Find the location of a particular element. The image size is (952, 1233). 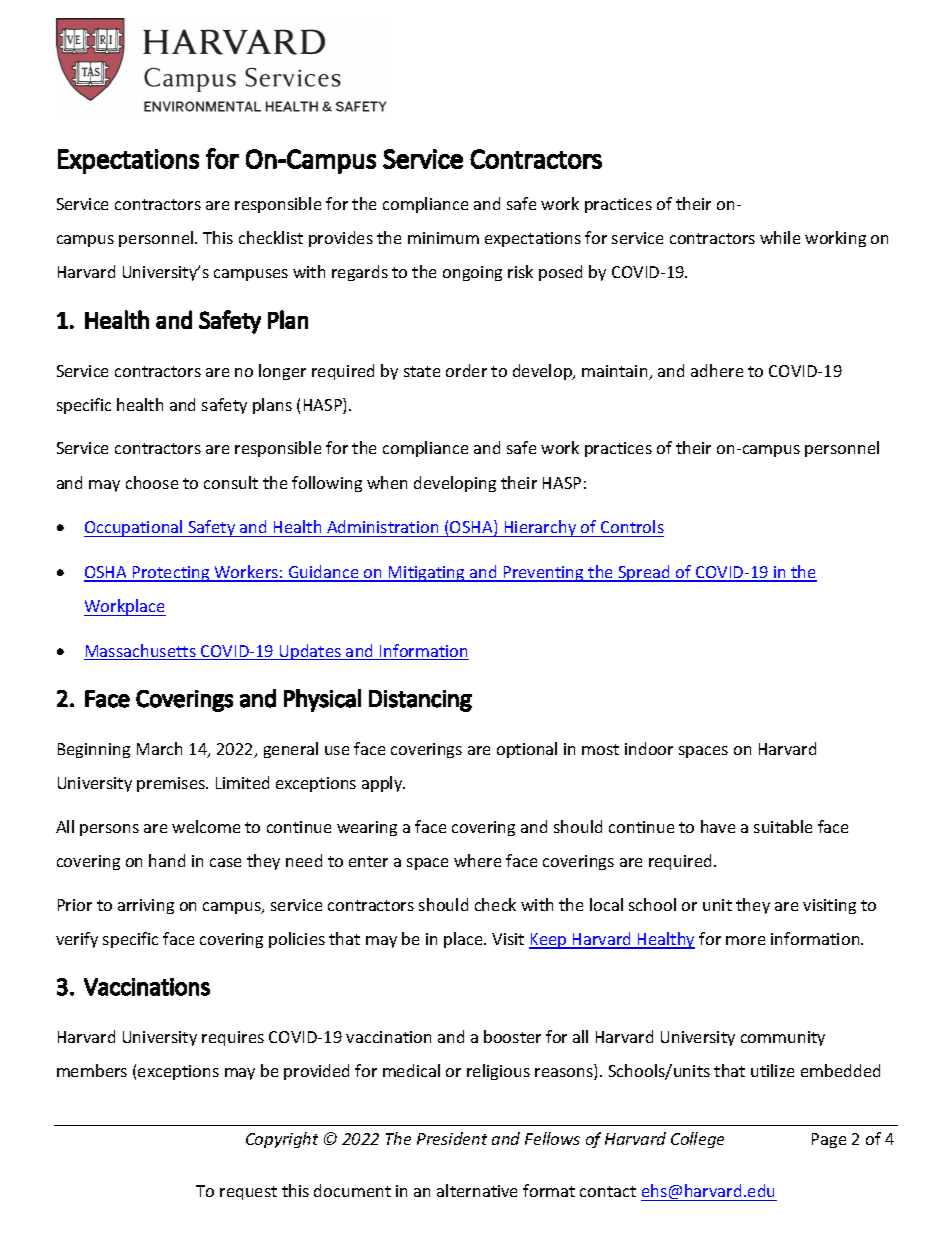

provides is located at coordinates (341, 239).
